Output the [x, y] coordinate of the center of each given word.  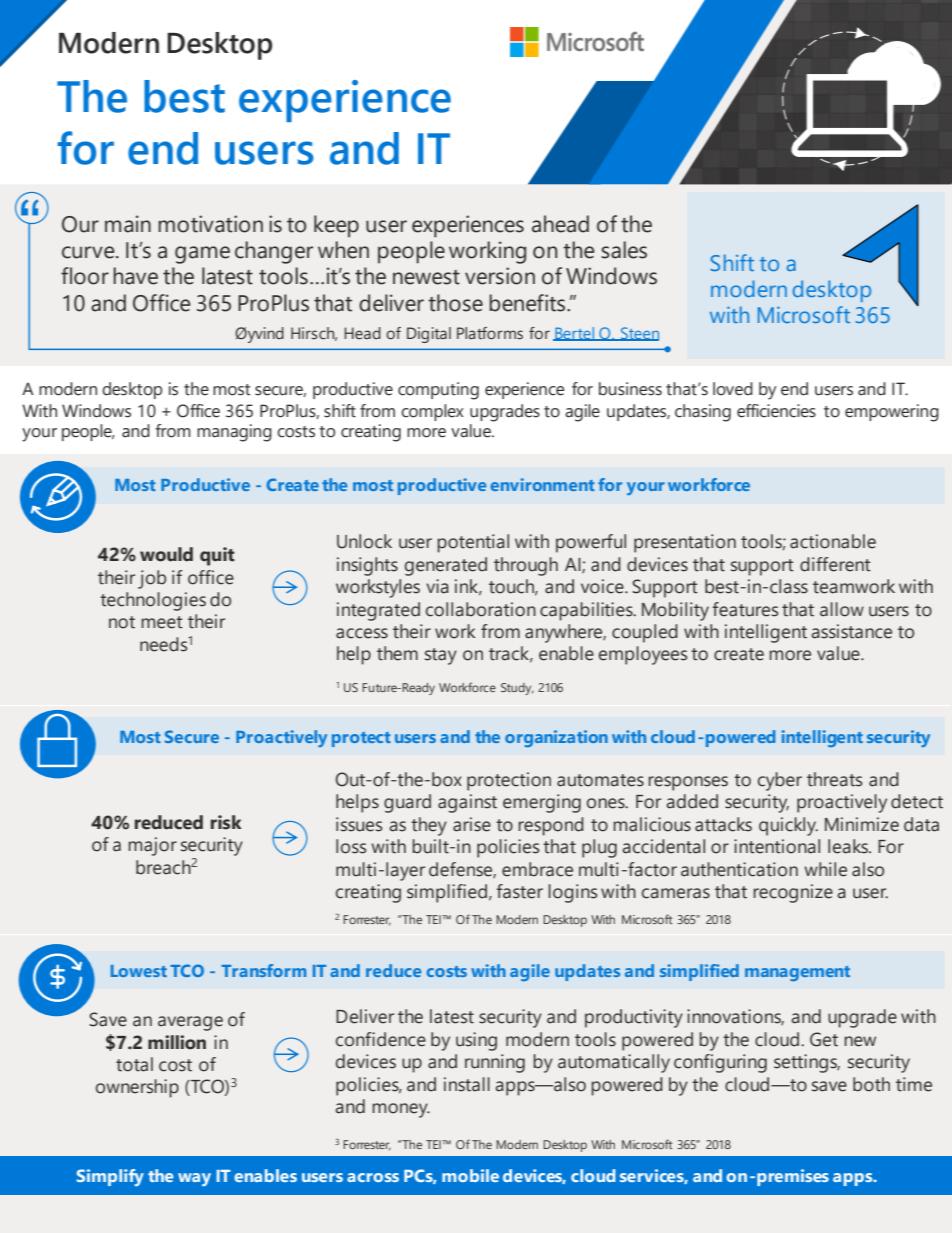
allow [842, 609]
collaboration [481, 609]
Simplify [110, 1178]
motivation [210, 224]
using [476, 1041]
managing [234, 433]
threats [834, 779]
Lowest [139, 971]
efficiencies [776, 411]
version [500, 276]
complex [432, 412]
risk [226, 822]
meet [162, 622]
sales [624, 250]
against [467, 803]
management [797, 973]
